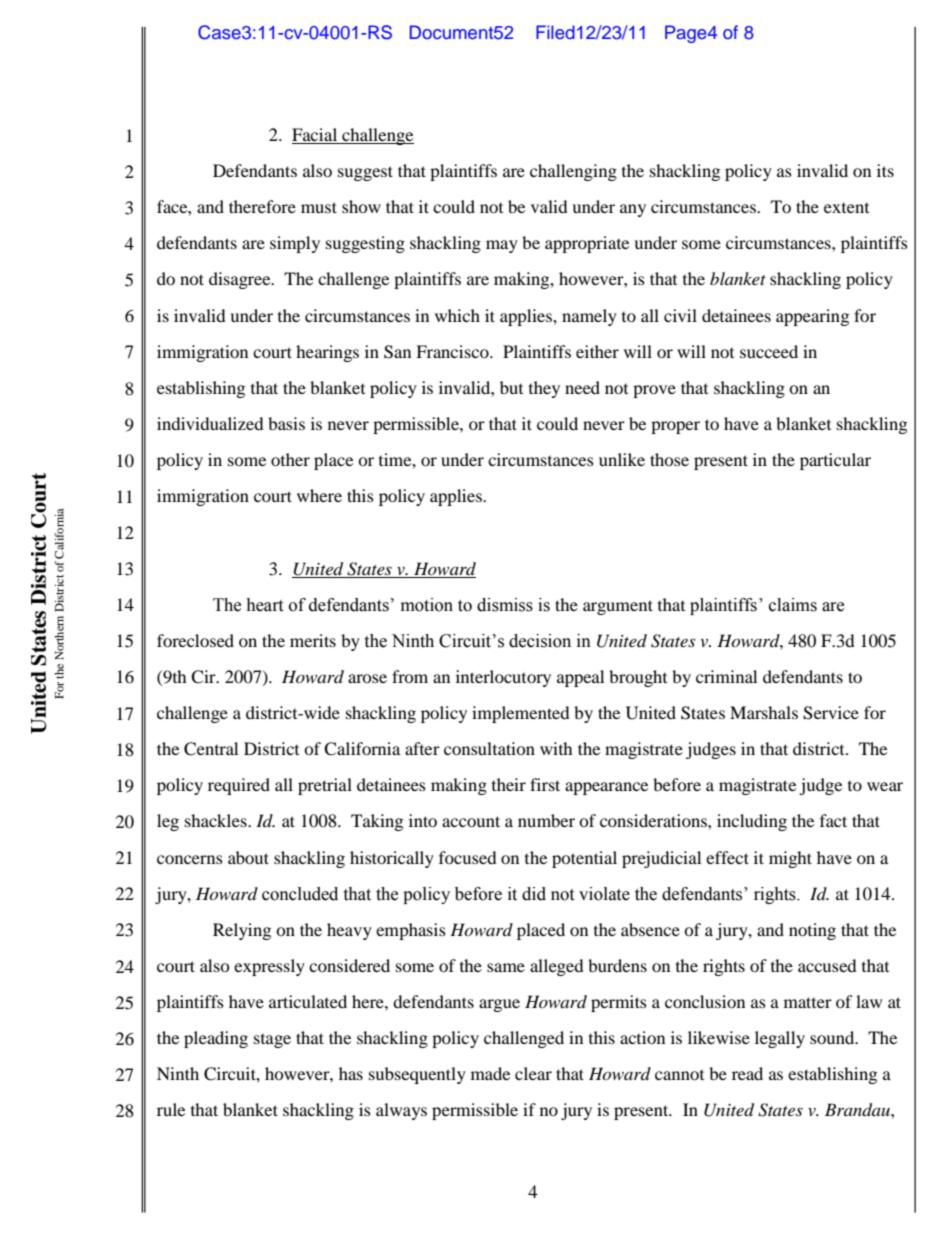  What do you see at coordinates (545, 784) in the screenshot?
I see `first` at bounding box center [545, 784].
